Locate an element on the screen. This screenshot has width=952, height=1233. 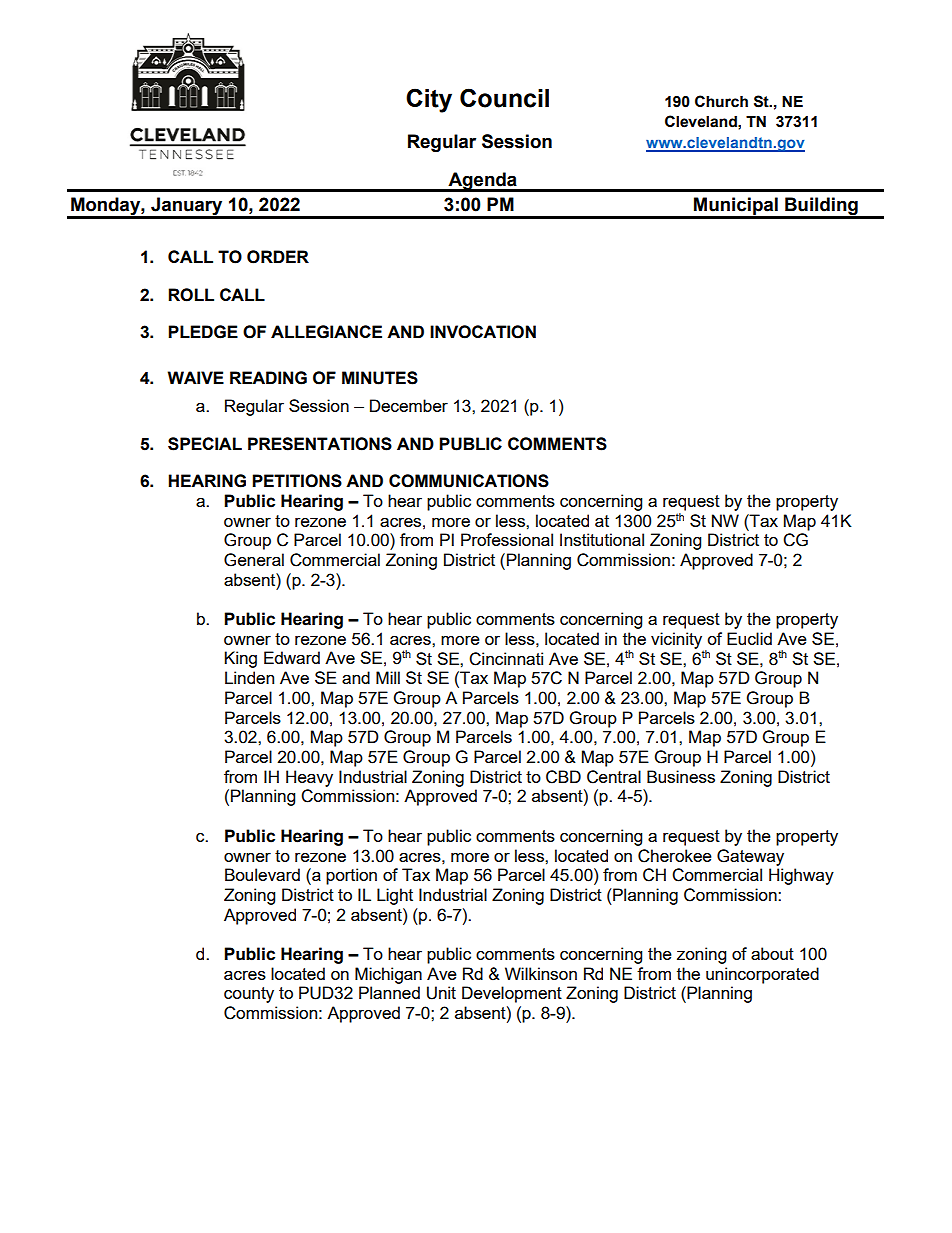
unincorporated is located at coordinates (762, 975).
